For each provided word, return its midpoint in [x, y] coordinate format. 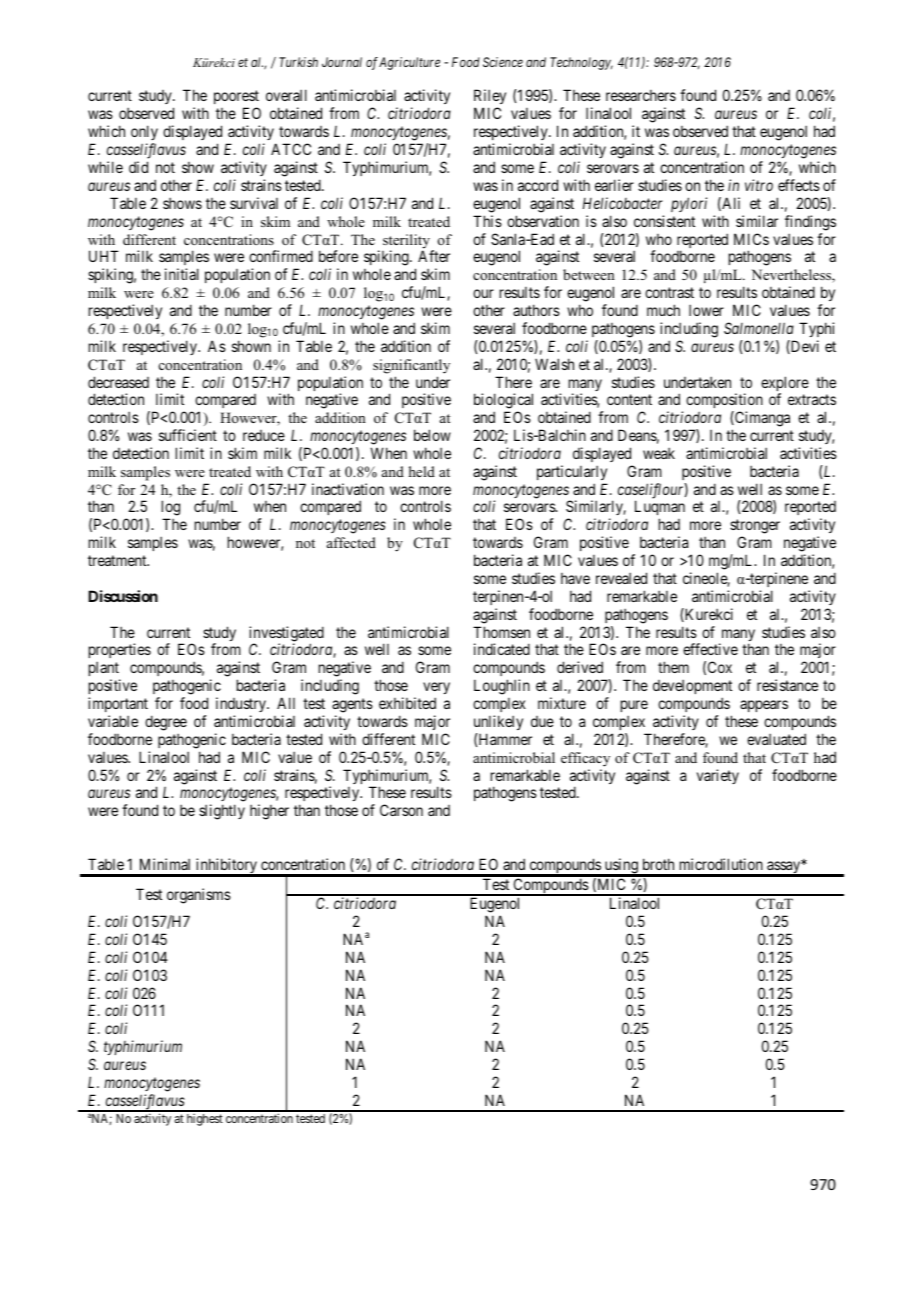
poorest [236, 99]
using [621, 867]
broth [658, 864]
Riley [490, 98]
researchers [641, 95]
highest [205, 1120]
